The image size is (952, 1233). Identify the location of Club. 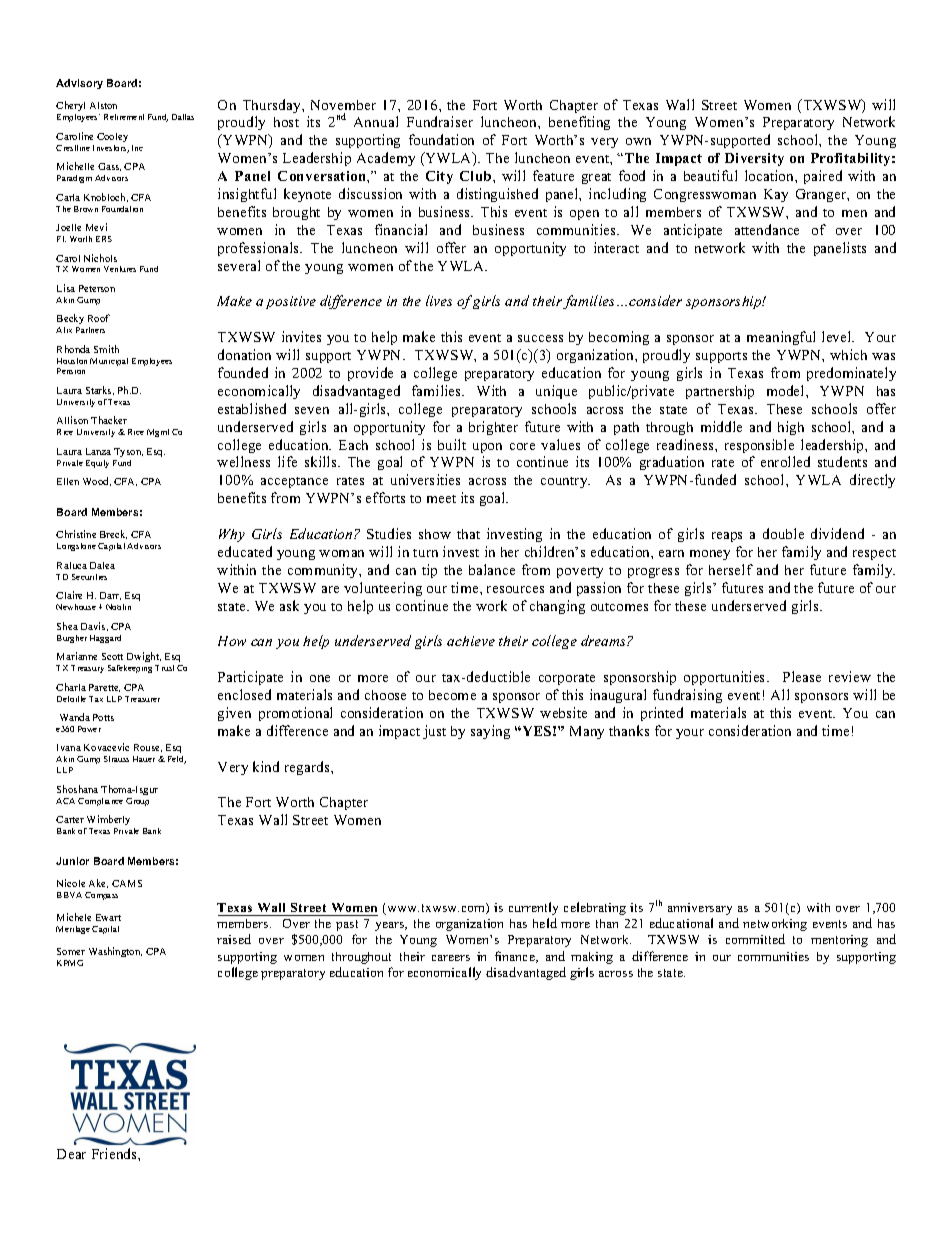
(477, 176).
